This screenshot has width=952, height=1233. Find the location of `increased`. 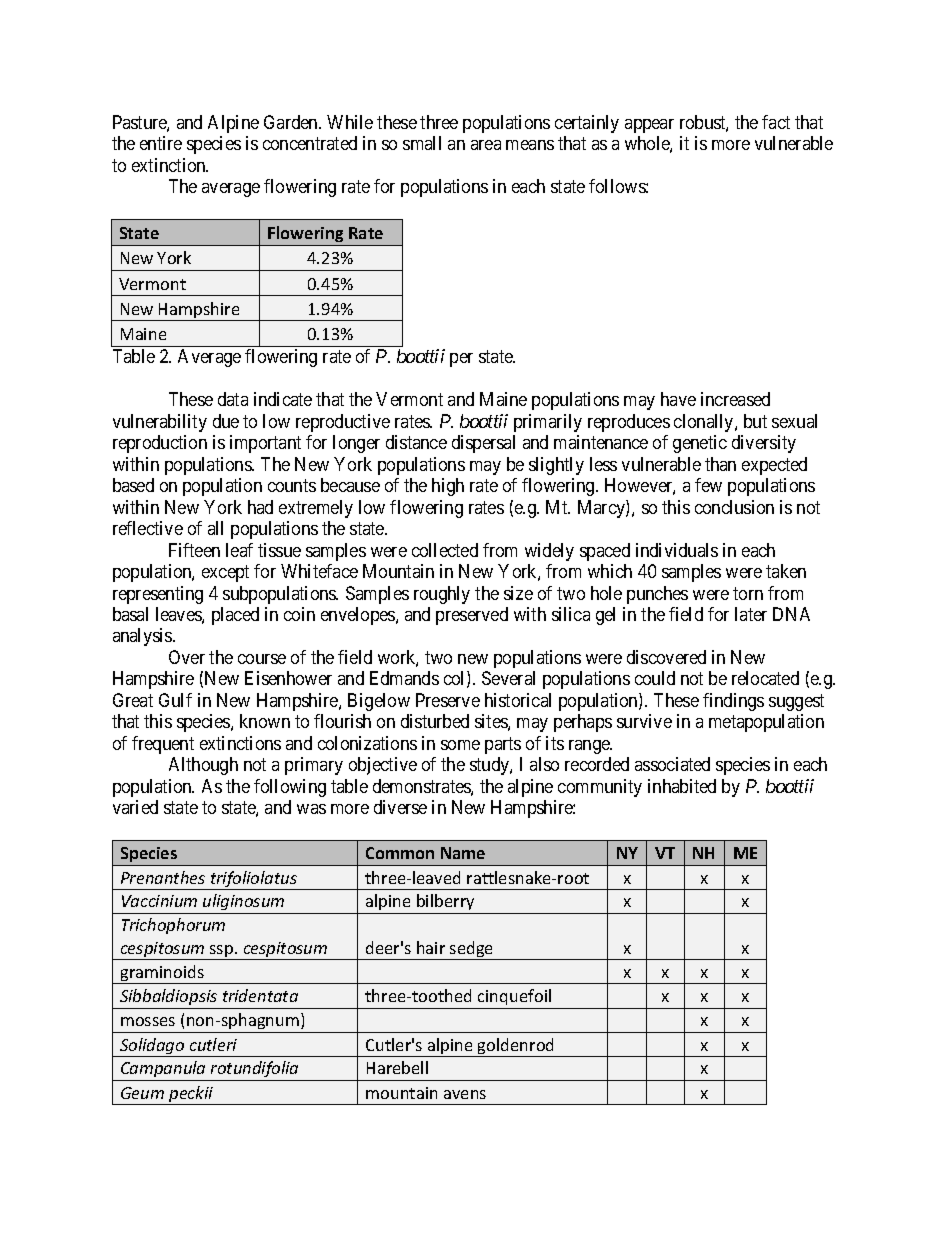

increased is located at coordinates (735, 399).
